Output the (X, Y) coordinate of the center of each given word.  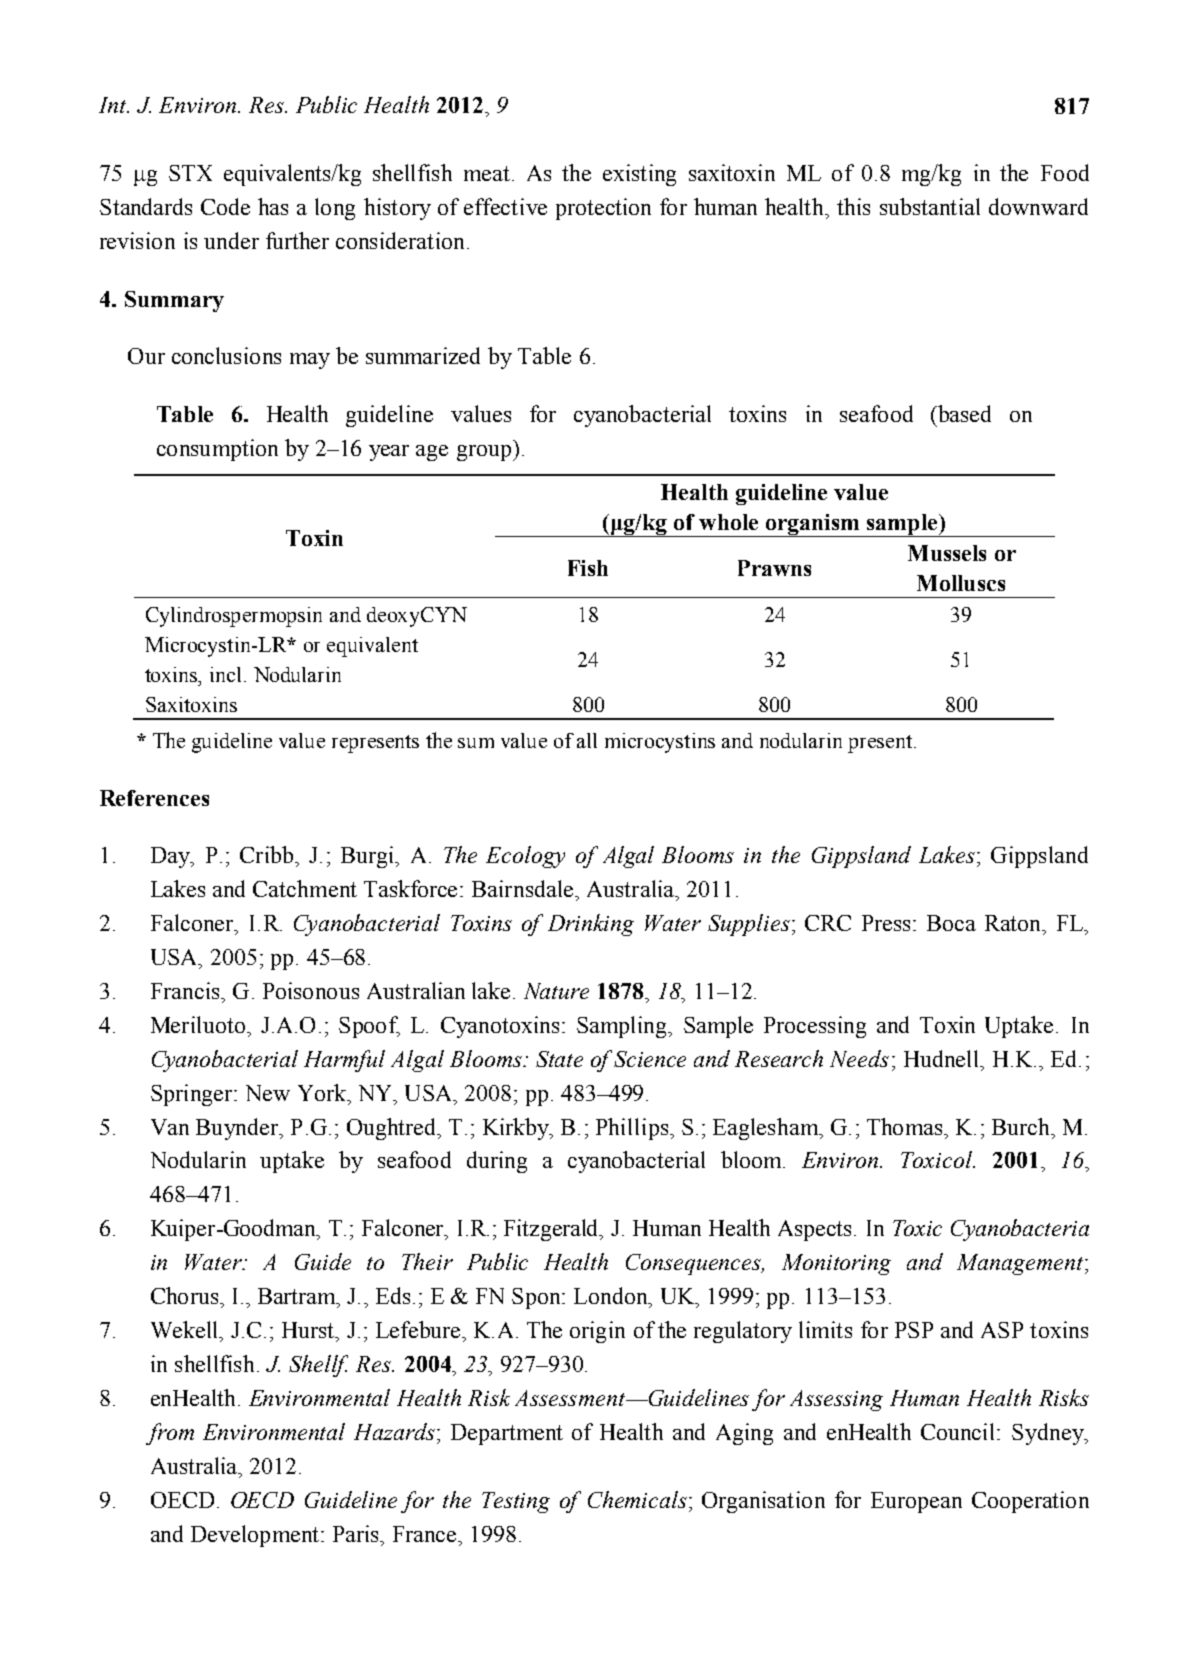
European (916, 1502)
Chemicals (637, 1499)
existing (639, 175)
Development (255, 1536)
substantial (930, 206)
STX (190, 173)
